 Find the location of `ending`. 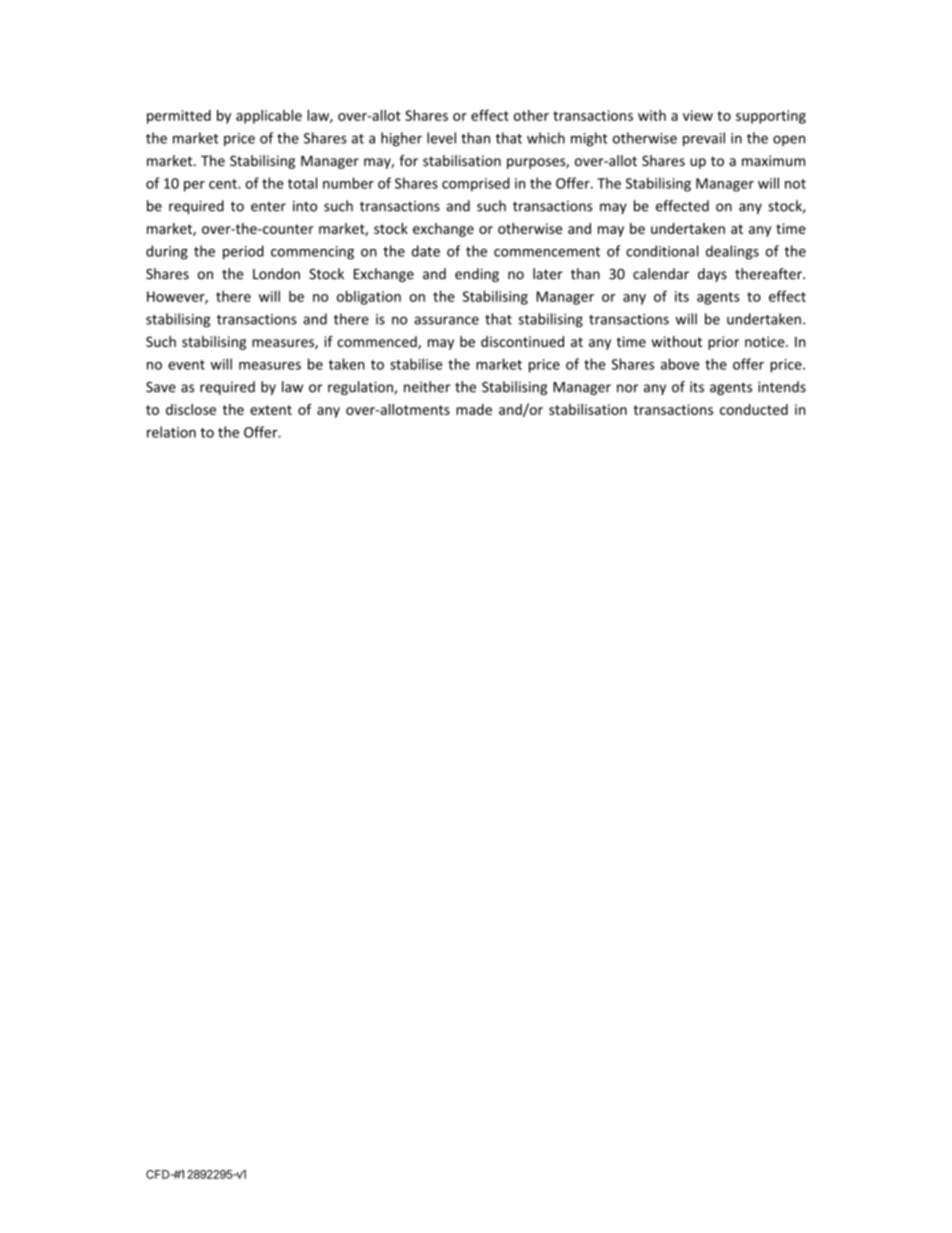

ending is located at coordinates (477, 275).
